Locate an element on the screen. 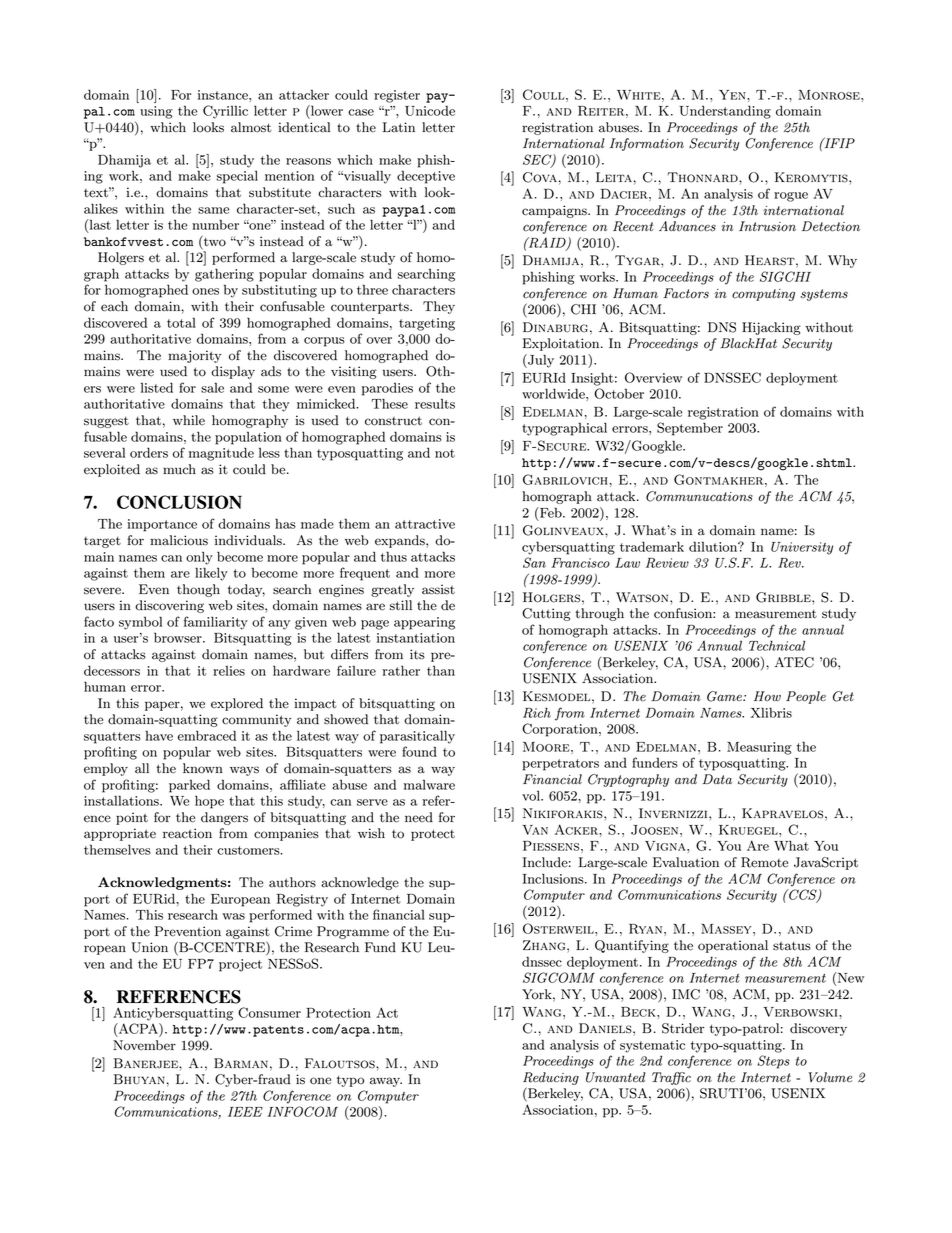  Cyrillic is located at coordinates (225, 112).
